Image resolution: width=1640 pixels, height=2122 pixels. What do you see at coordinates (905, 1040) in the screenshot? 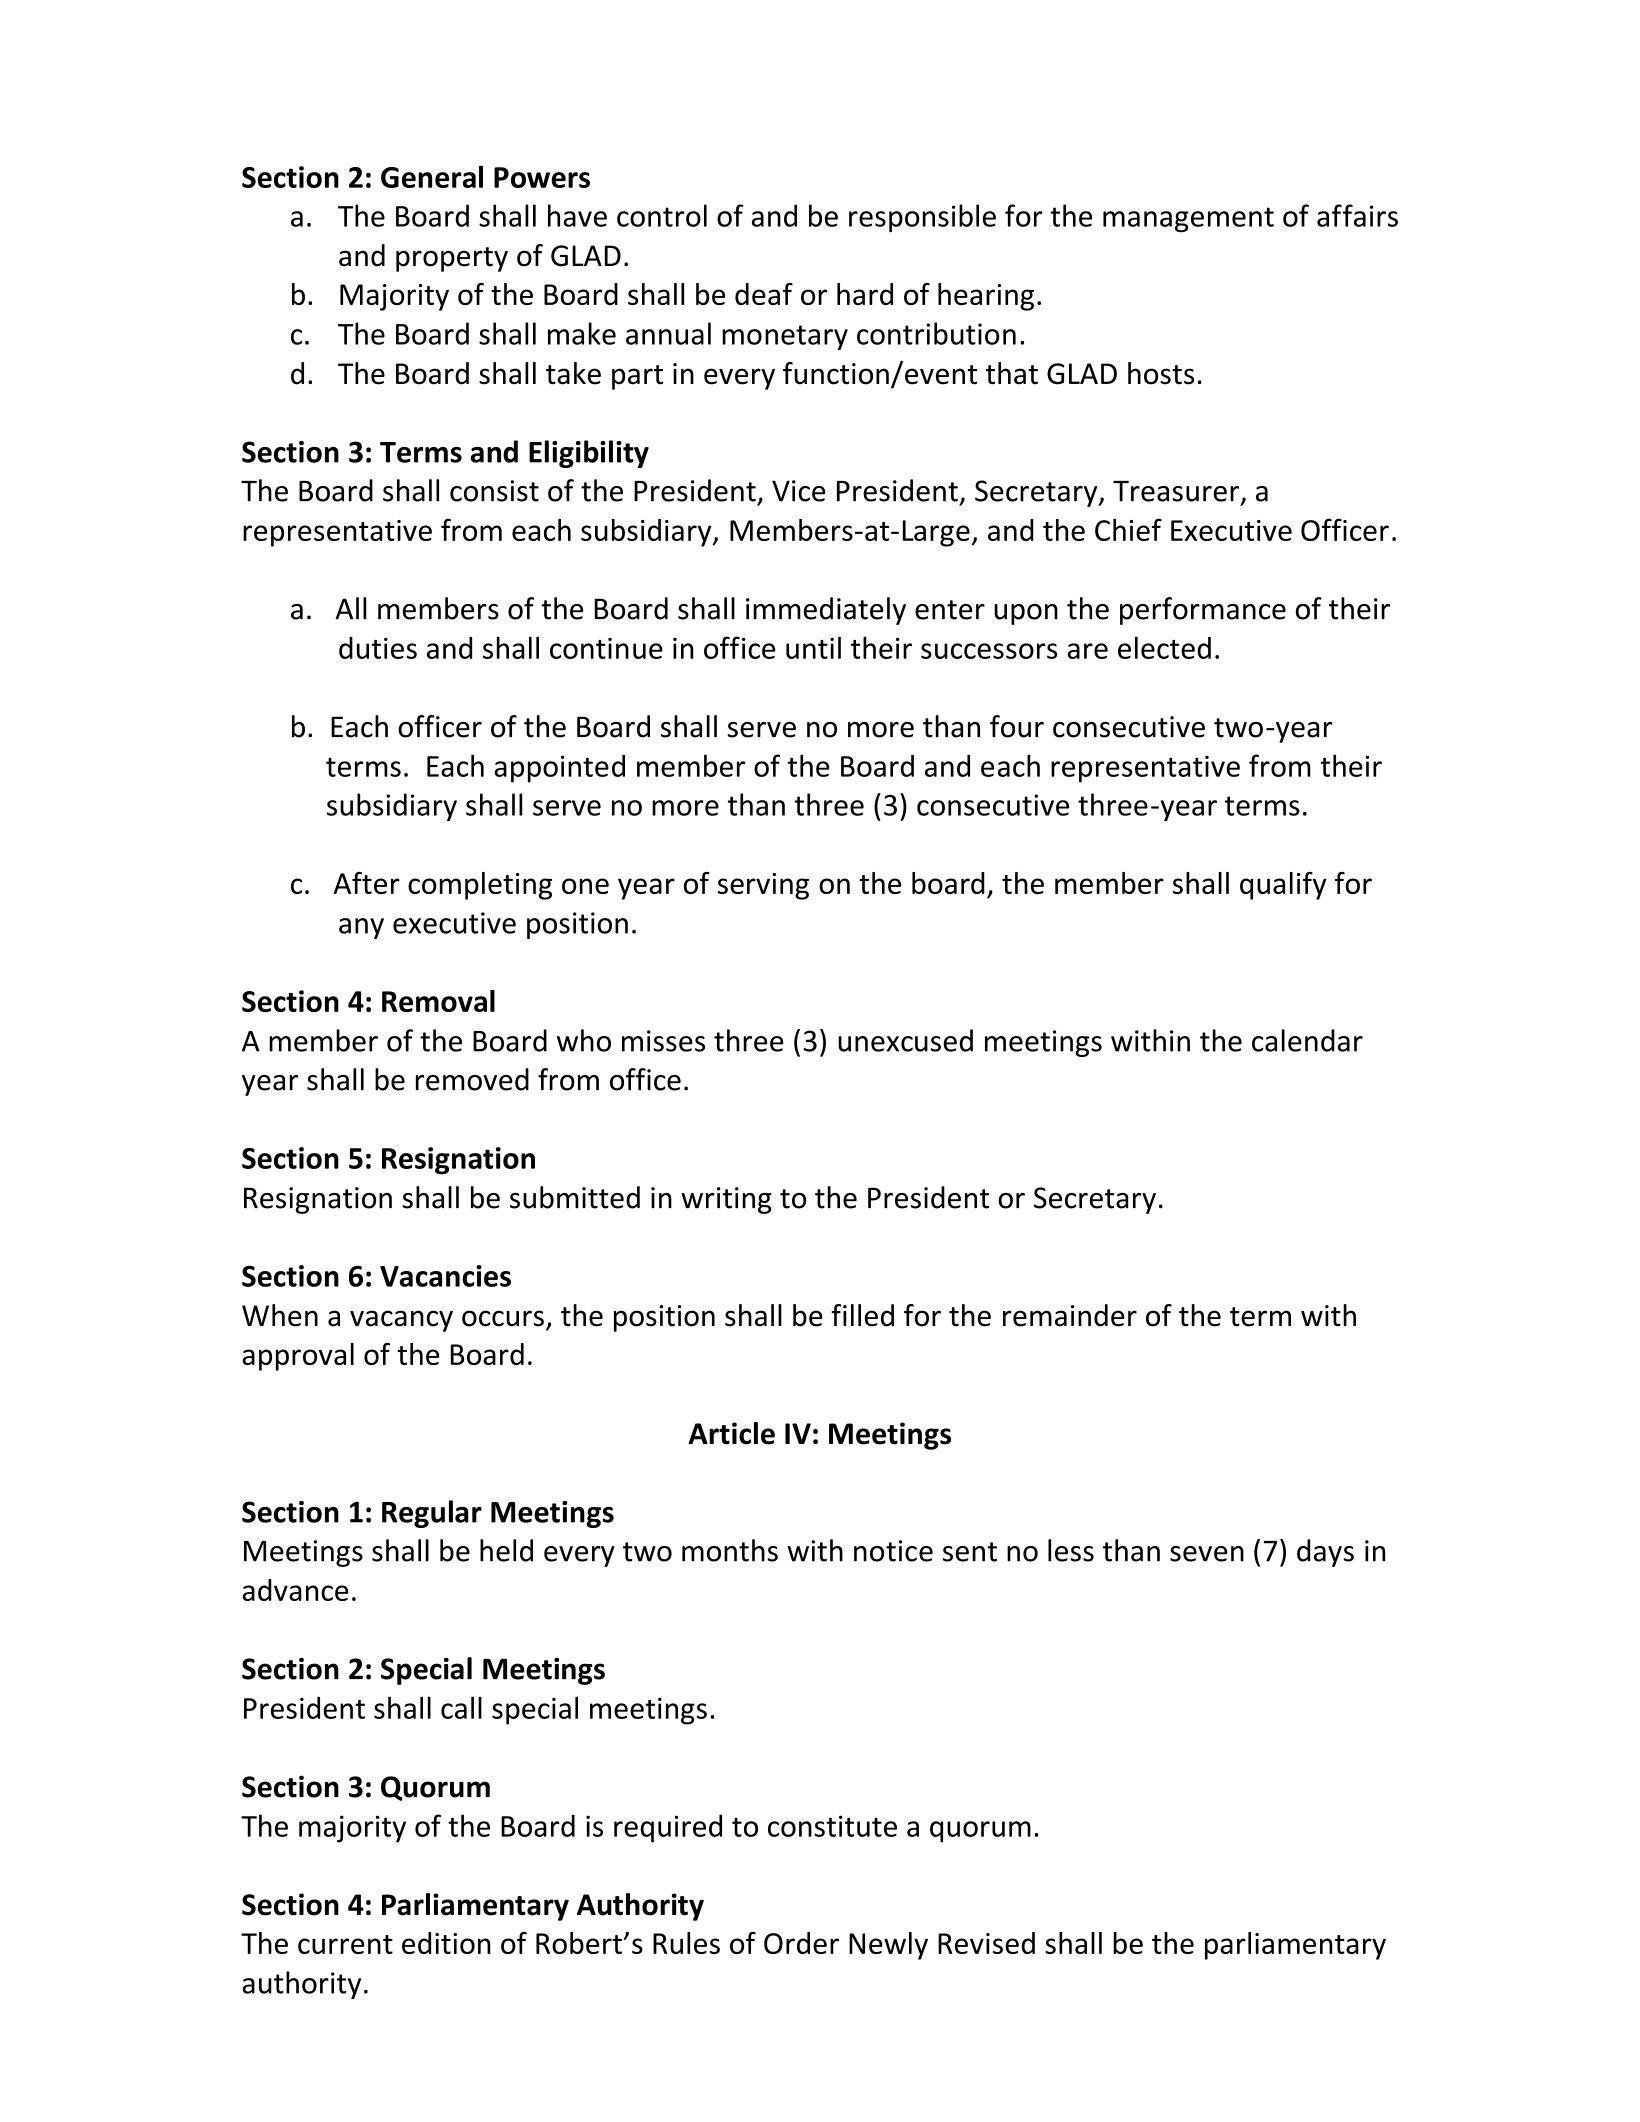
I see `unexcused` at bounding box center [905, 1040].
